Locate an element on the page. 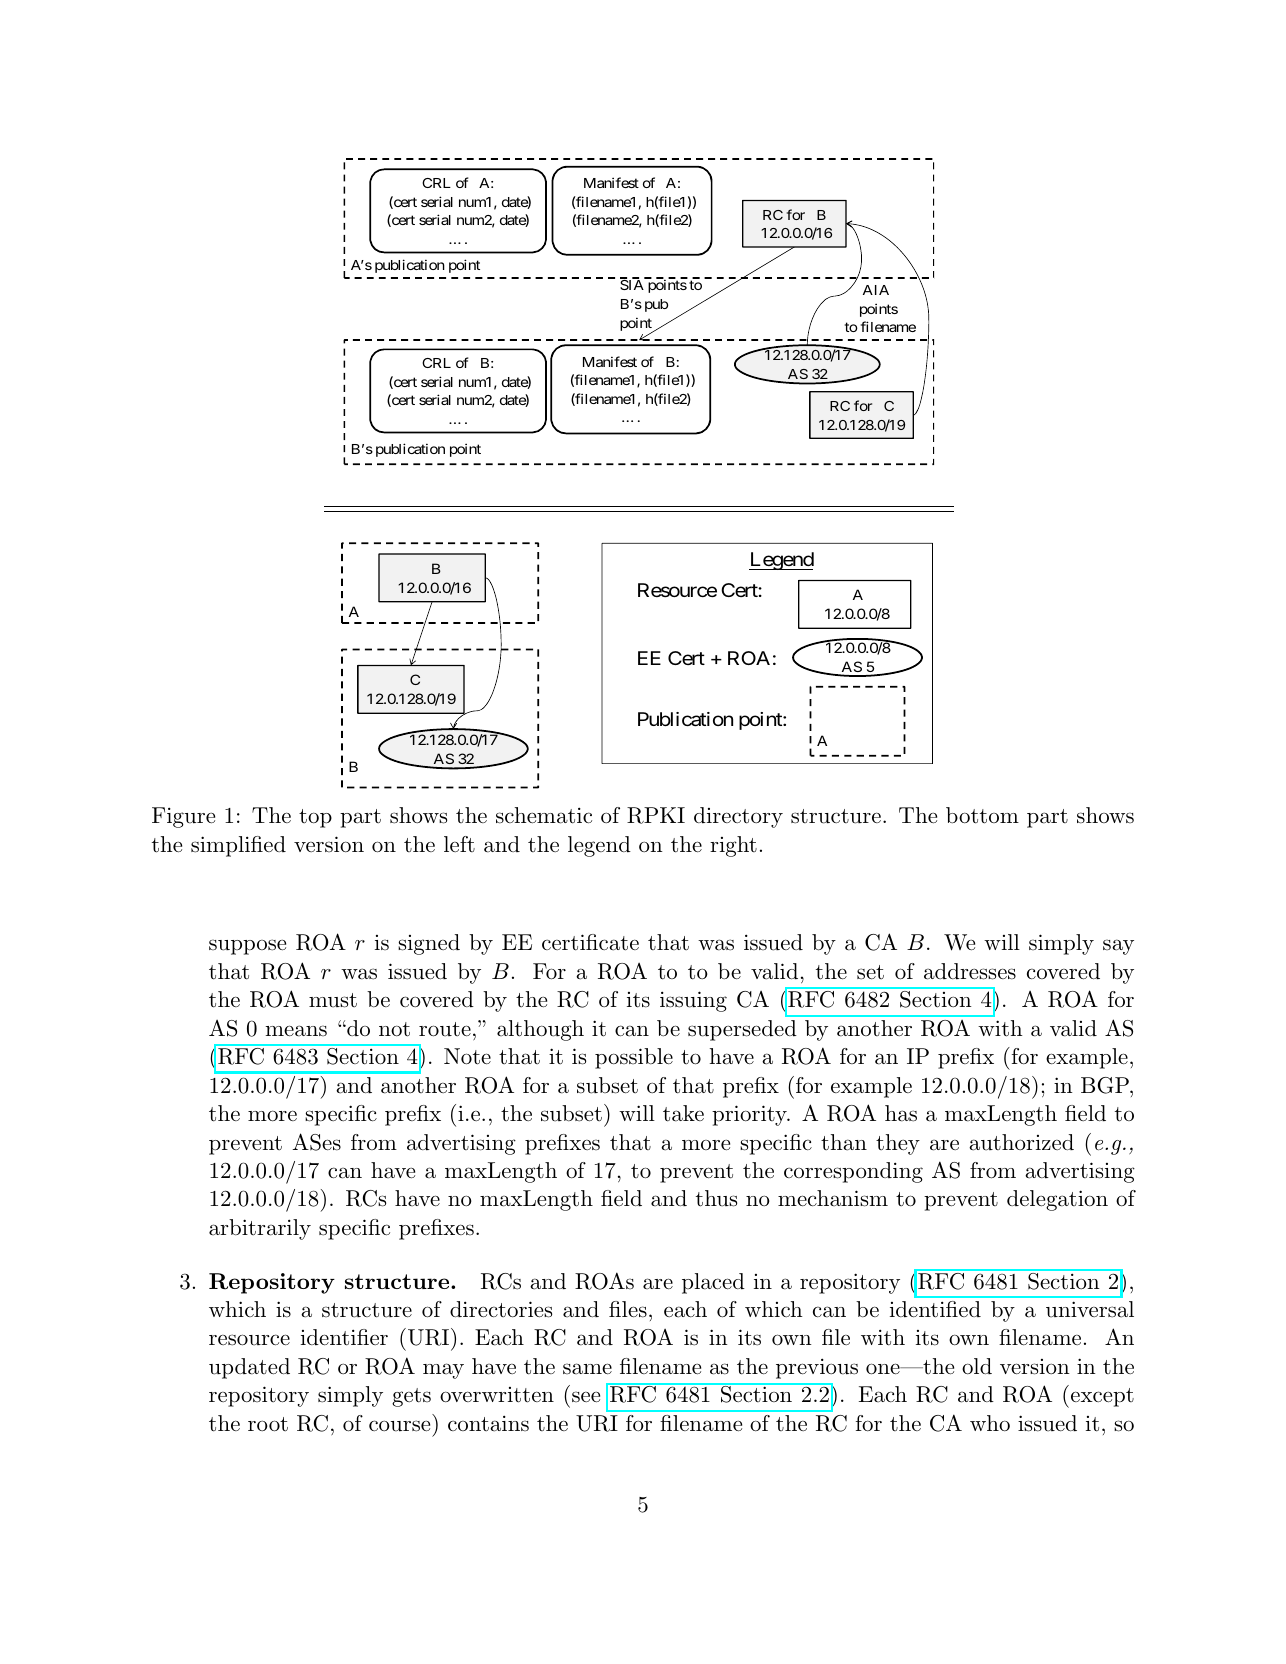 The width and height of the image is (1286, 1664). see is located at coordinates (586, 1397).
